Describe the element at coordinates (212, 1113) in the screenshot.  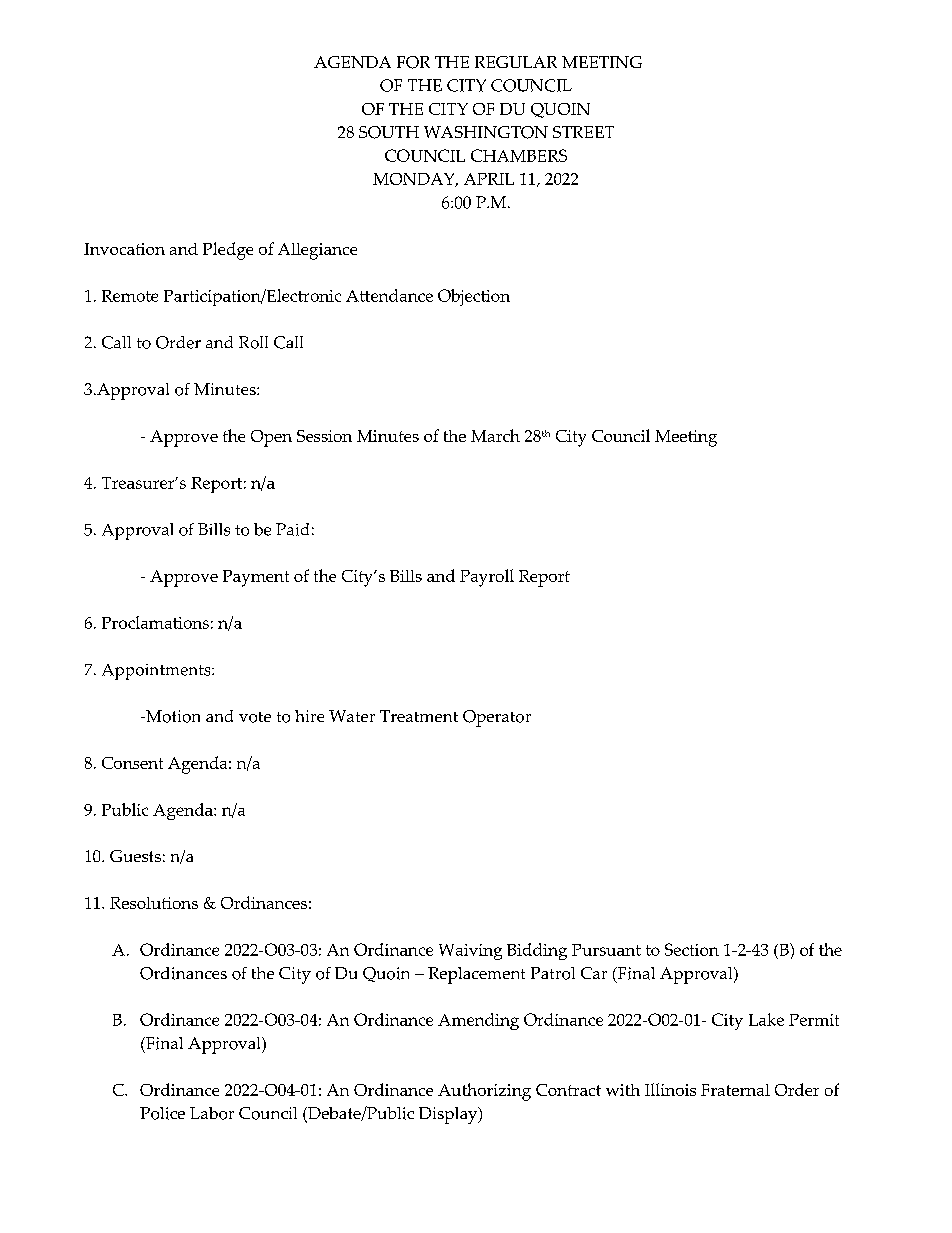
I see `Labor` at that location.
